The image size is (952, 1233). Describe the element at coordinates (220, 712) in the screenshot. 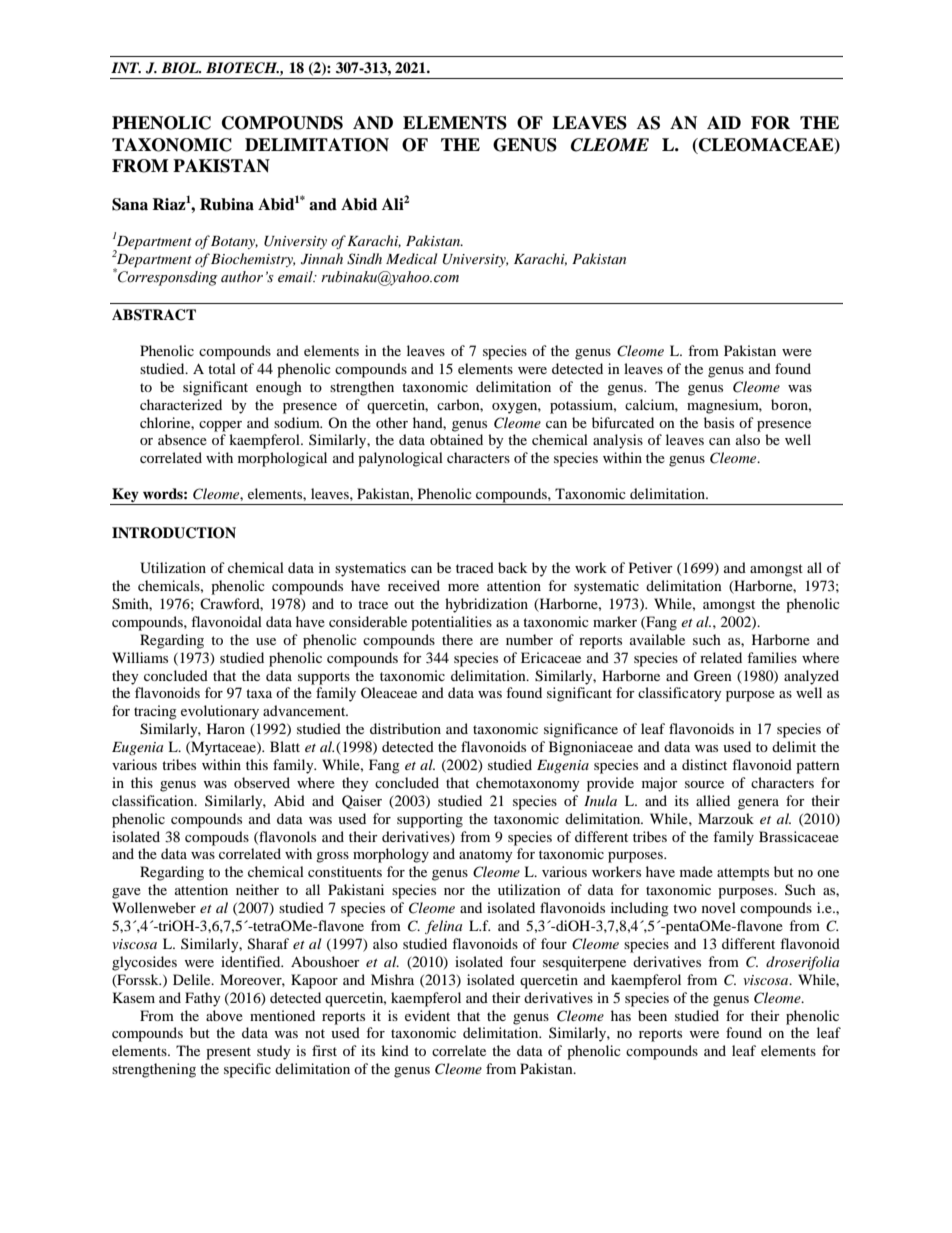

I see `evolutionary` at that location.
